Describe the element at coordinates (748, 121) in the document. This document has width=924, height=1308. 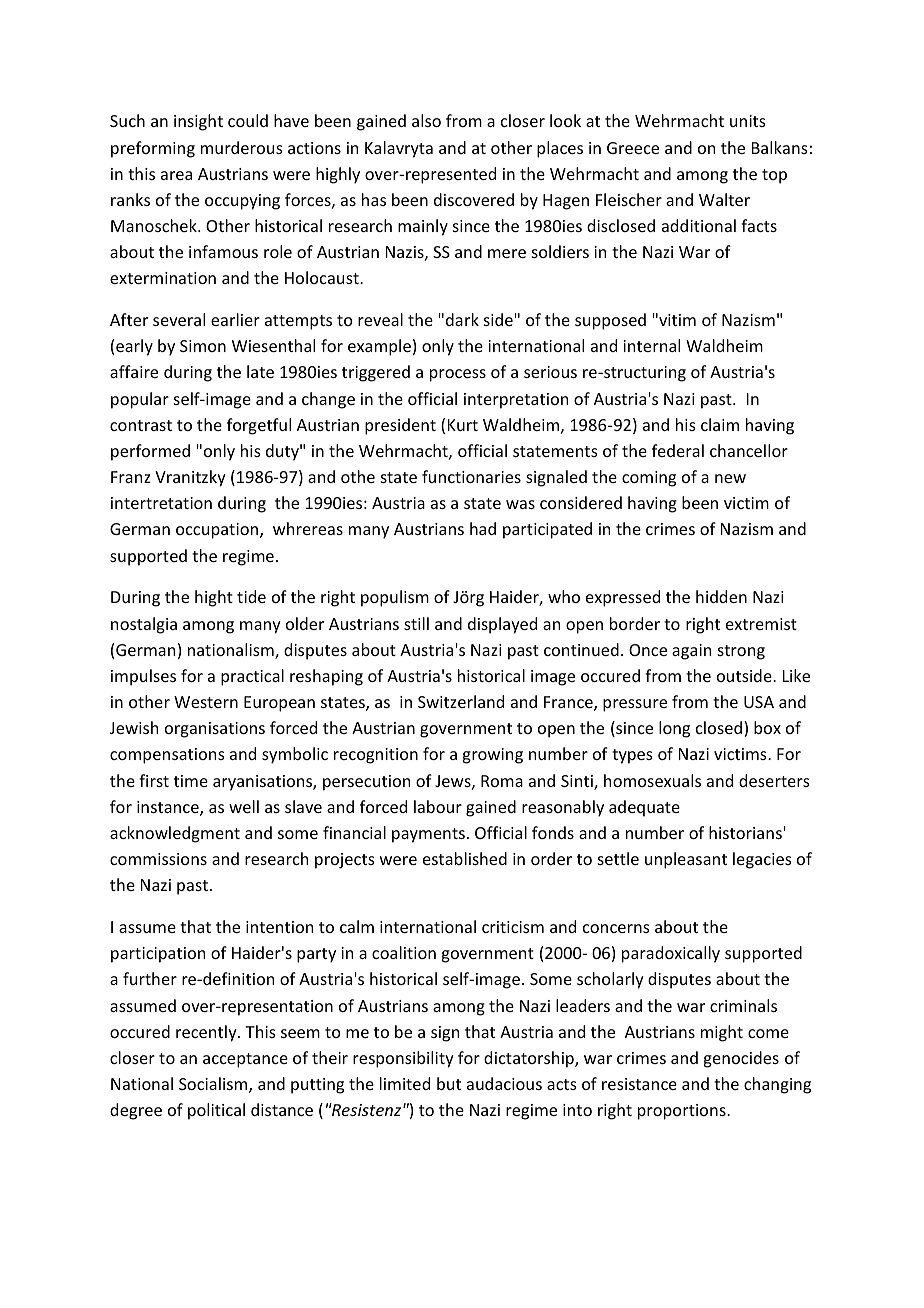
I see `units` at that location.
